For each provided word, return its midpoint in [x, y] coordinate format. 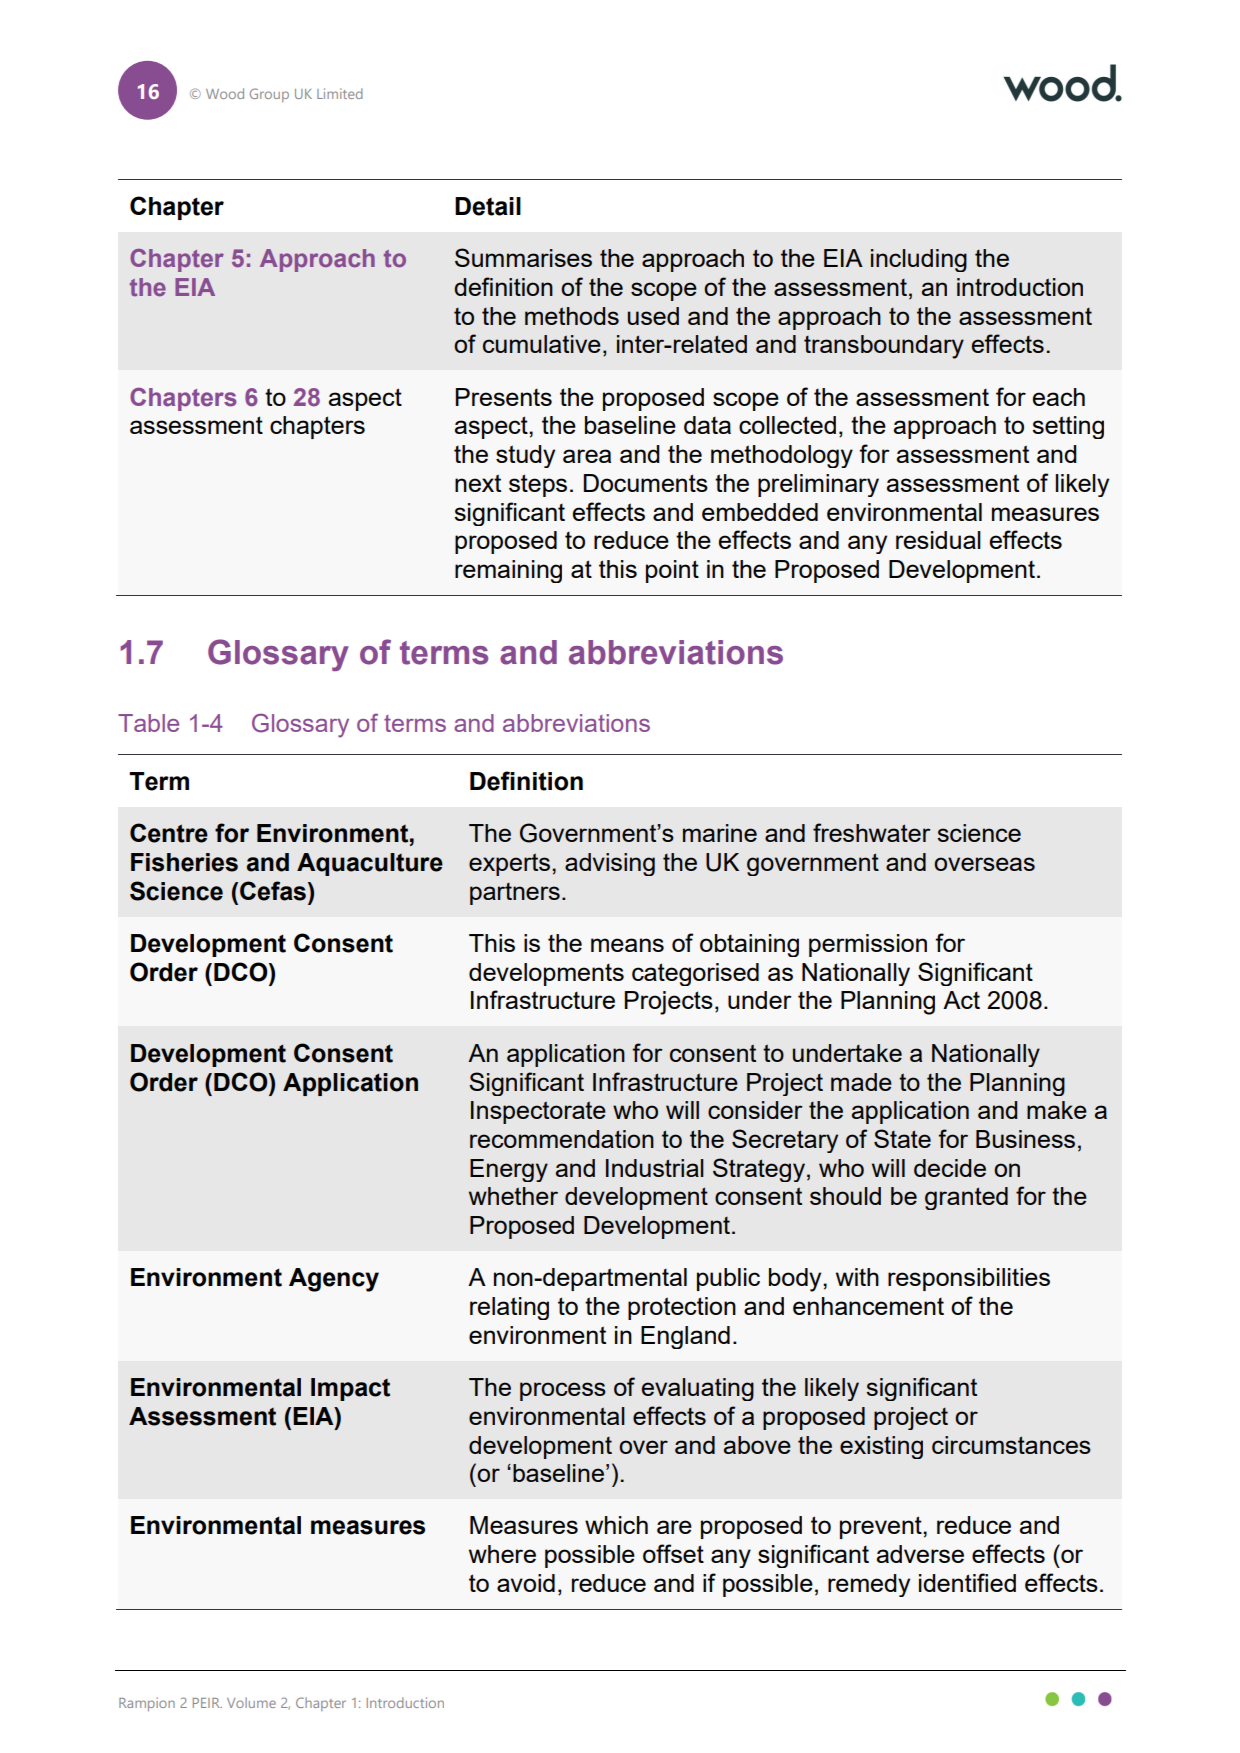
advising [610, 864]
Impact [350, 1389]
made [861, 1082]
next [478, 483]
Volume [251, 1702]
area [587, 456]
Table [148, 723]
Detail [488, 206]
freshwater [872, 832]
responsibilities [969, 1279]
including [919, 260]
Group [269, 95]
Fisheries [184, 862]
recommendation [562, 1139]
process [563, 1391]
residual [938, 540]
